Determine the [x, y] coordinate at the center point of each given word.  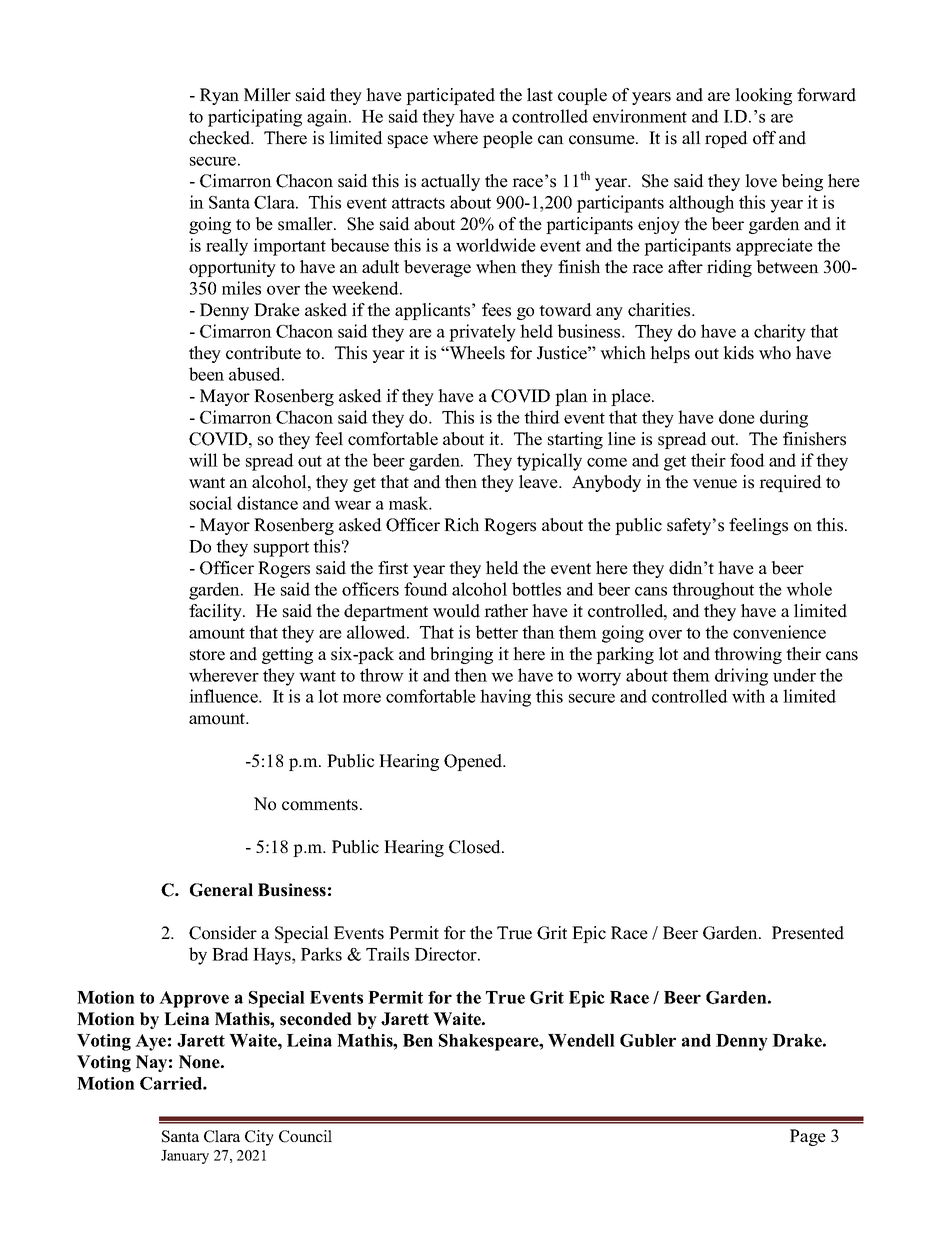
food [747, 460]
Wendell [581, 1040]
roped [726, 139]
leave [539, 482]
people [508, 139]
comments [320, 805]
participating [255, 118]
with [748, 696]
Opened [474, 762]
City [259, 1138]
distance [267, 503]
